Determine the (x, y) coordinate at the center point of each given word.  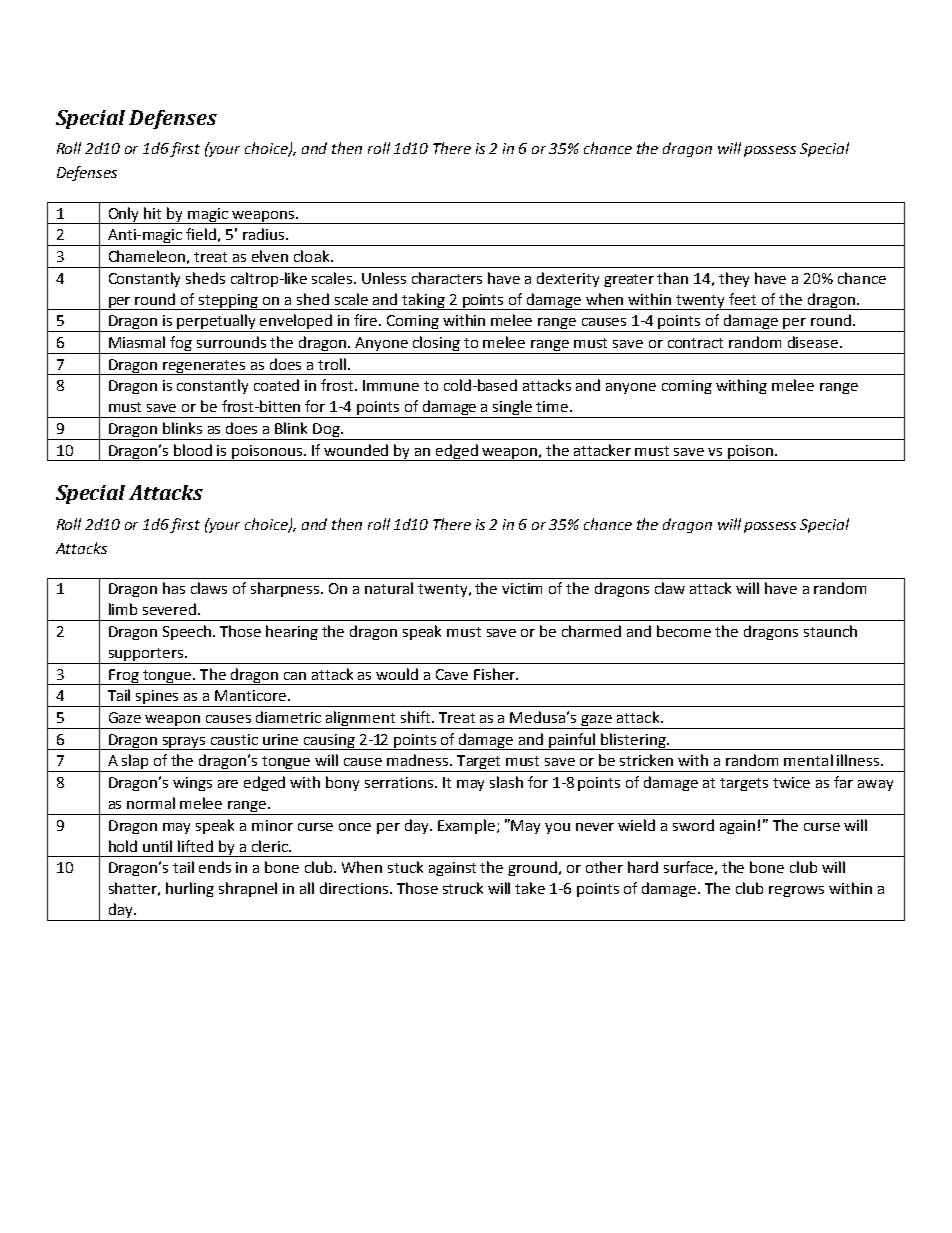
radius (263, 234)
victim (522, 588)
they (734, 279)
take (530, 888)
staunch (830, 631)
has (174, 588)
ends (215, 867)
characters (447, 278)
